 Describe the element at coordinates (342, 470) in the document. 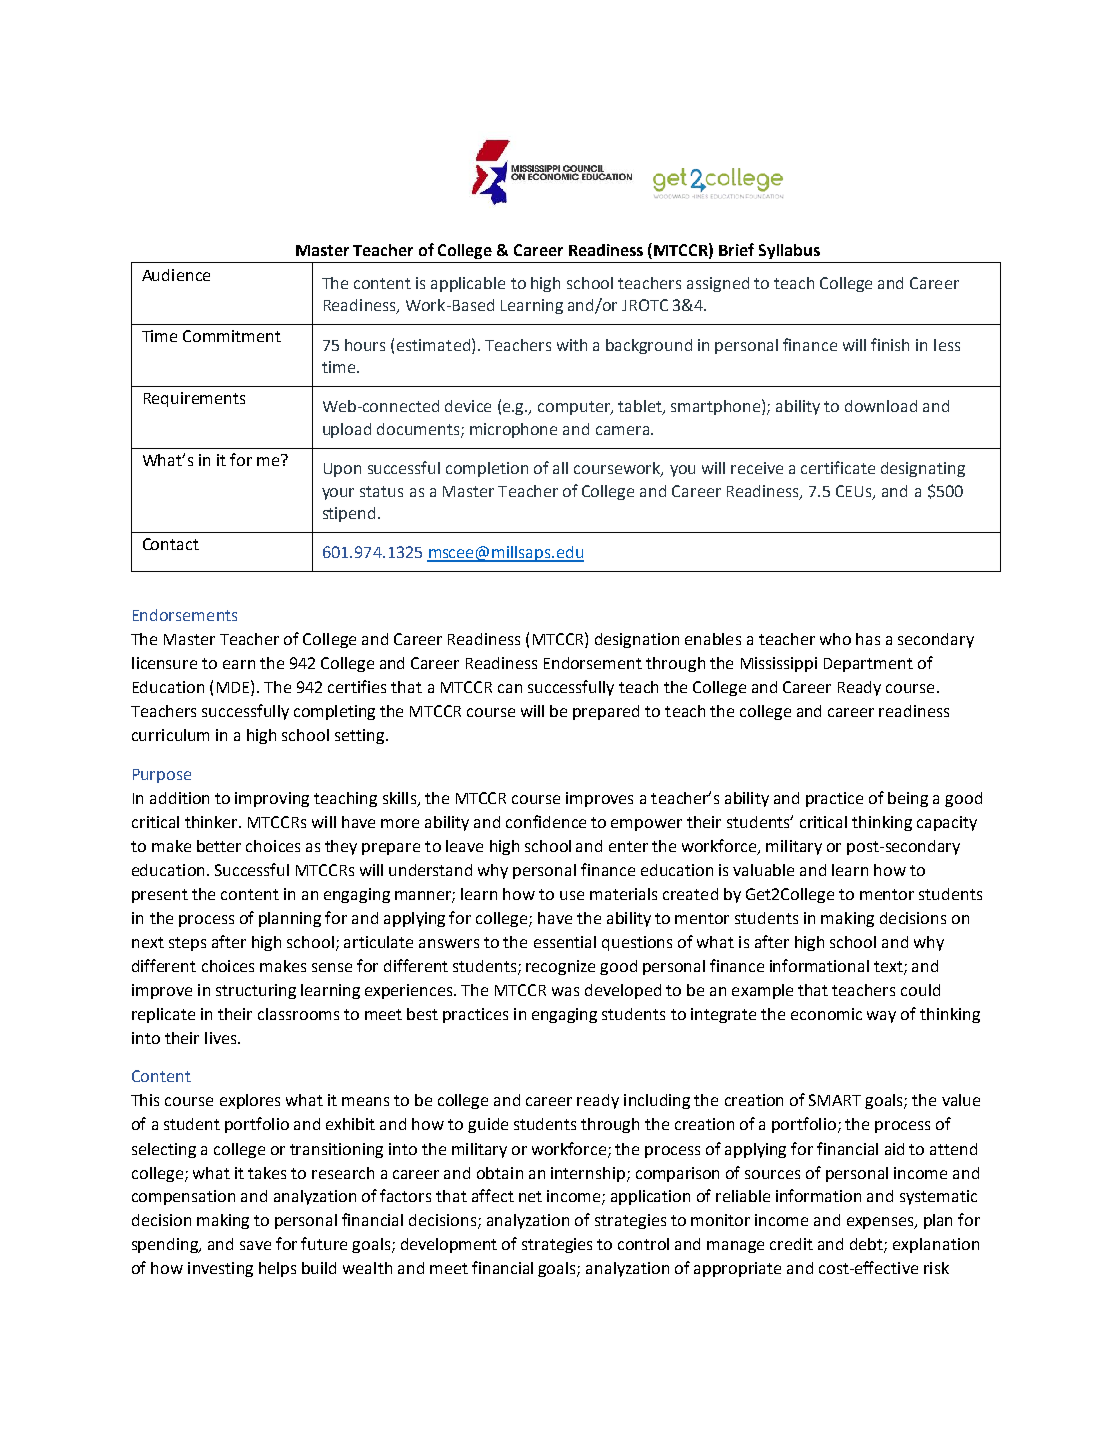

I see `Upon` at that location.
